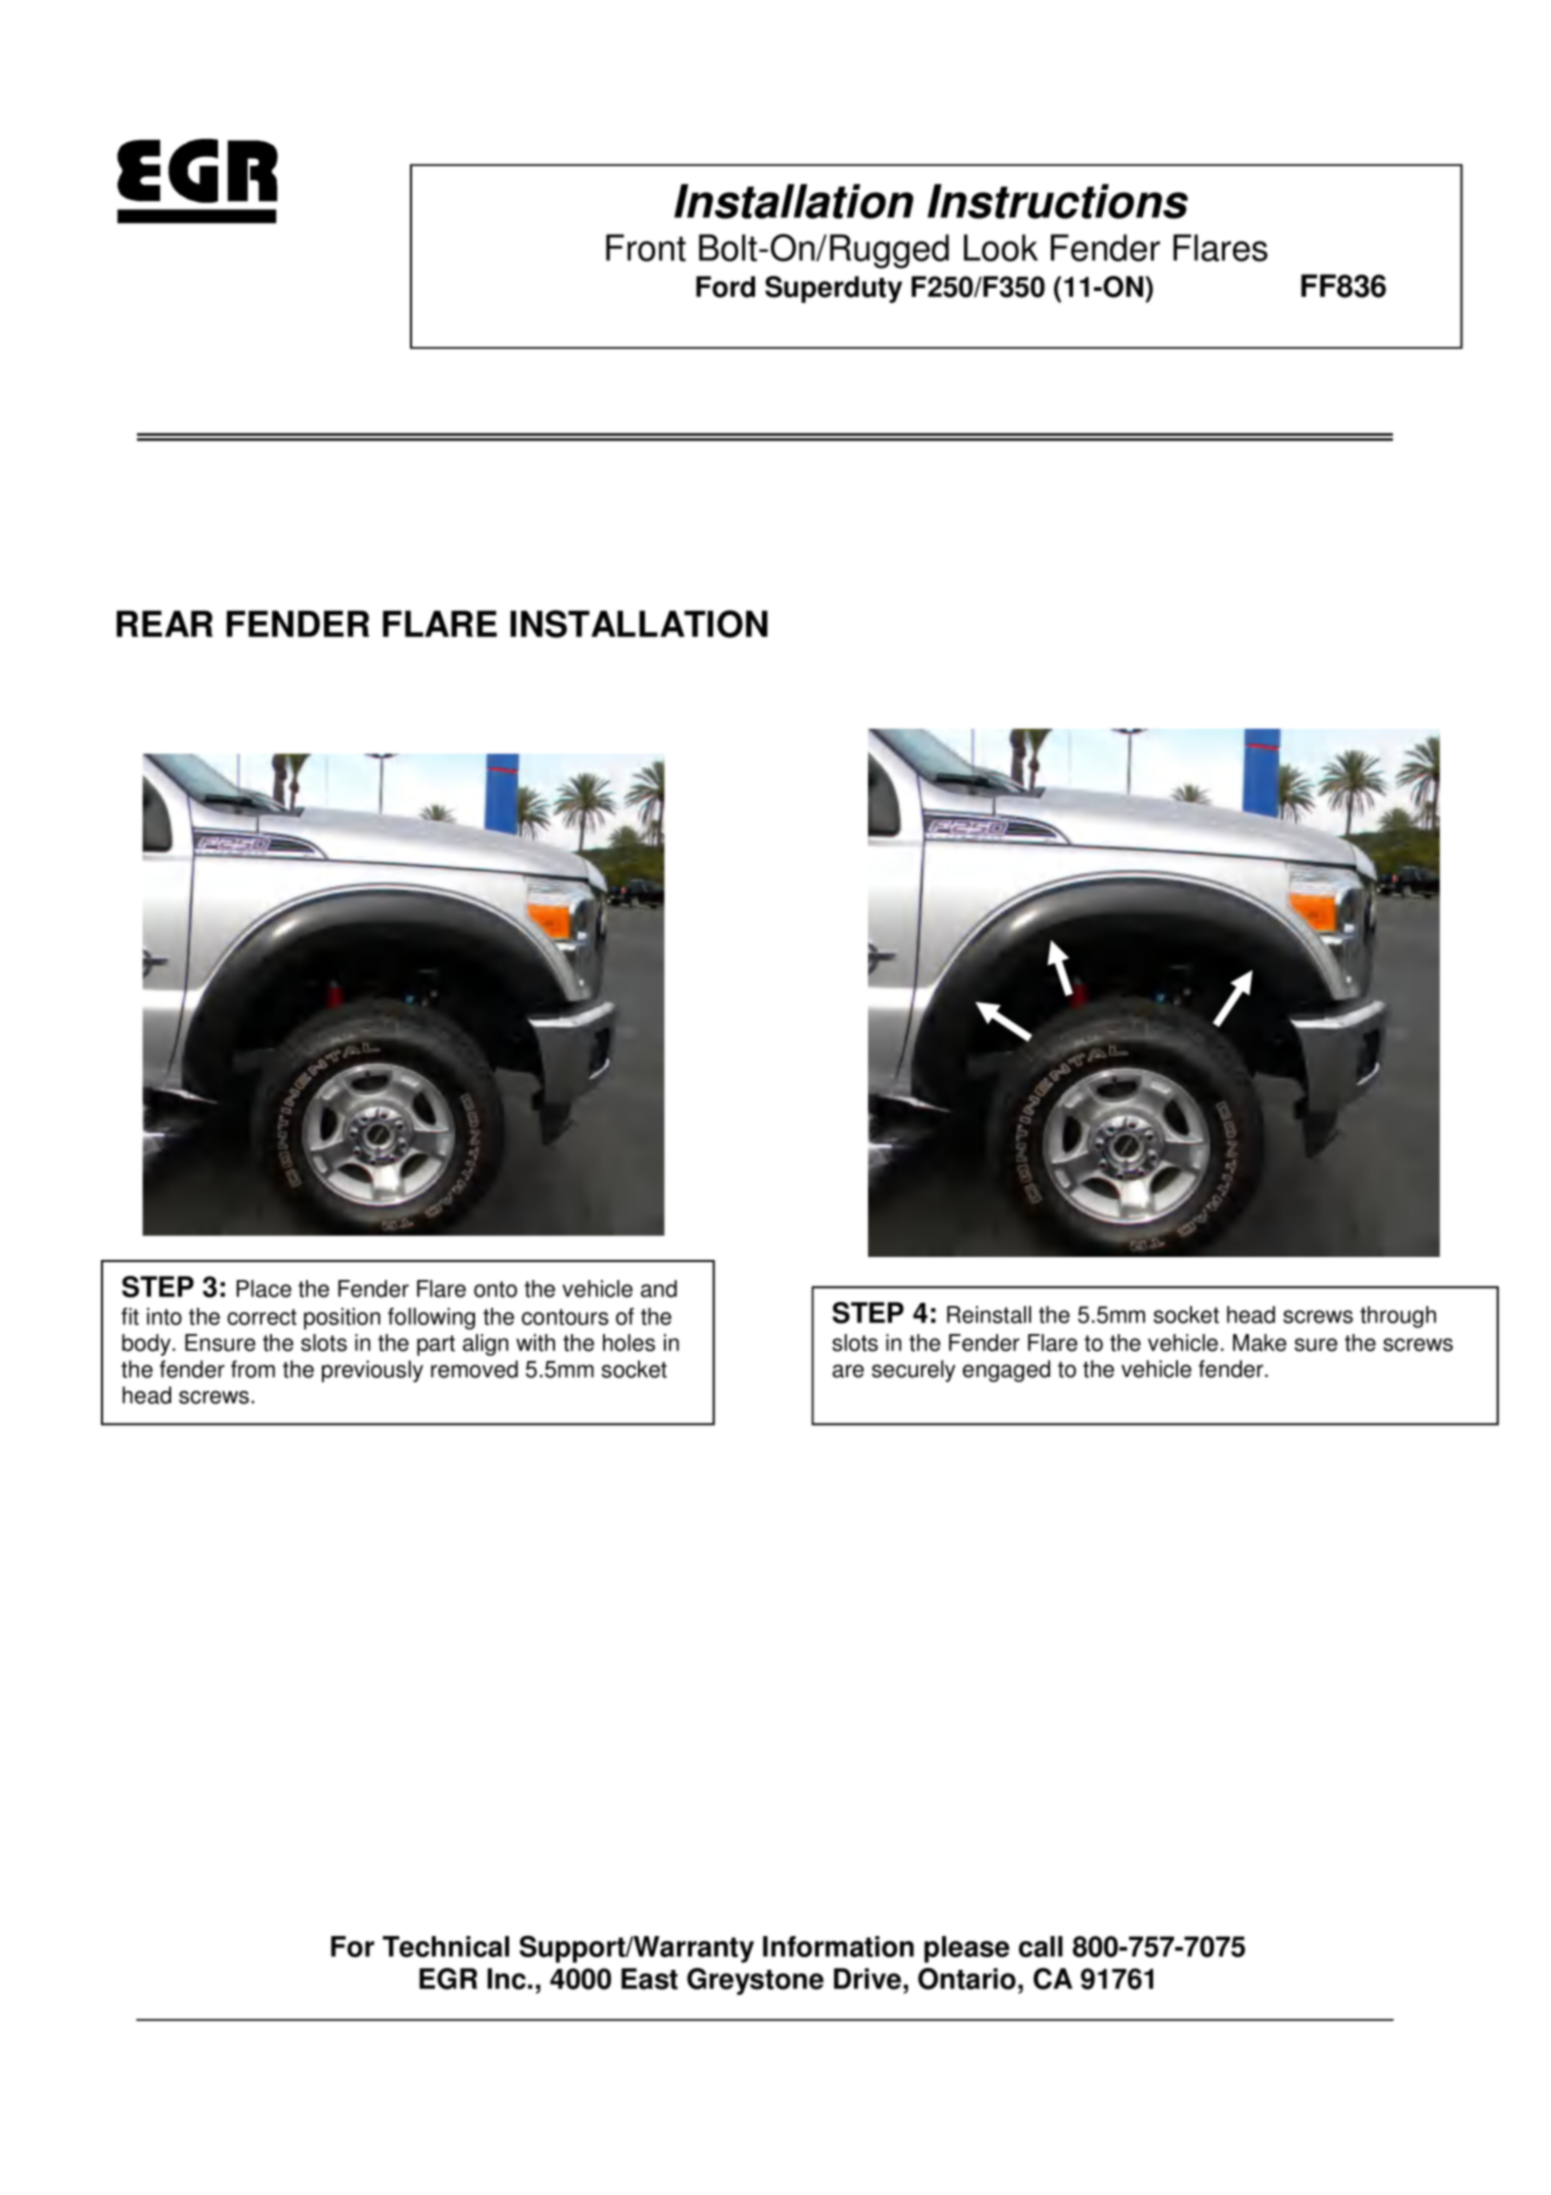  What do you see at coordinates (725, 287) in the page?
I see `Ford` at bounding box center [725, 287].
